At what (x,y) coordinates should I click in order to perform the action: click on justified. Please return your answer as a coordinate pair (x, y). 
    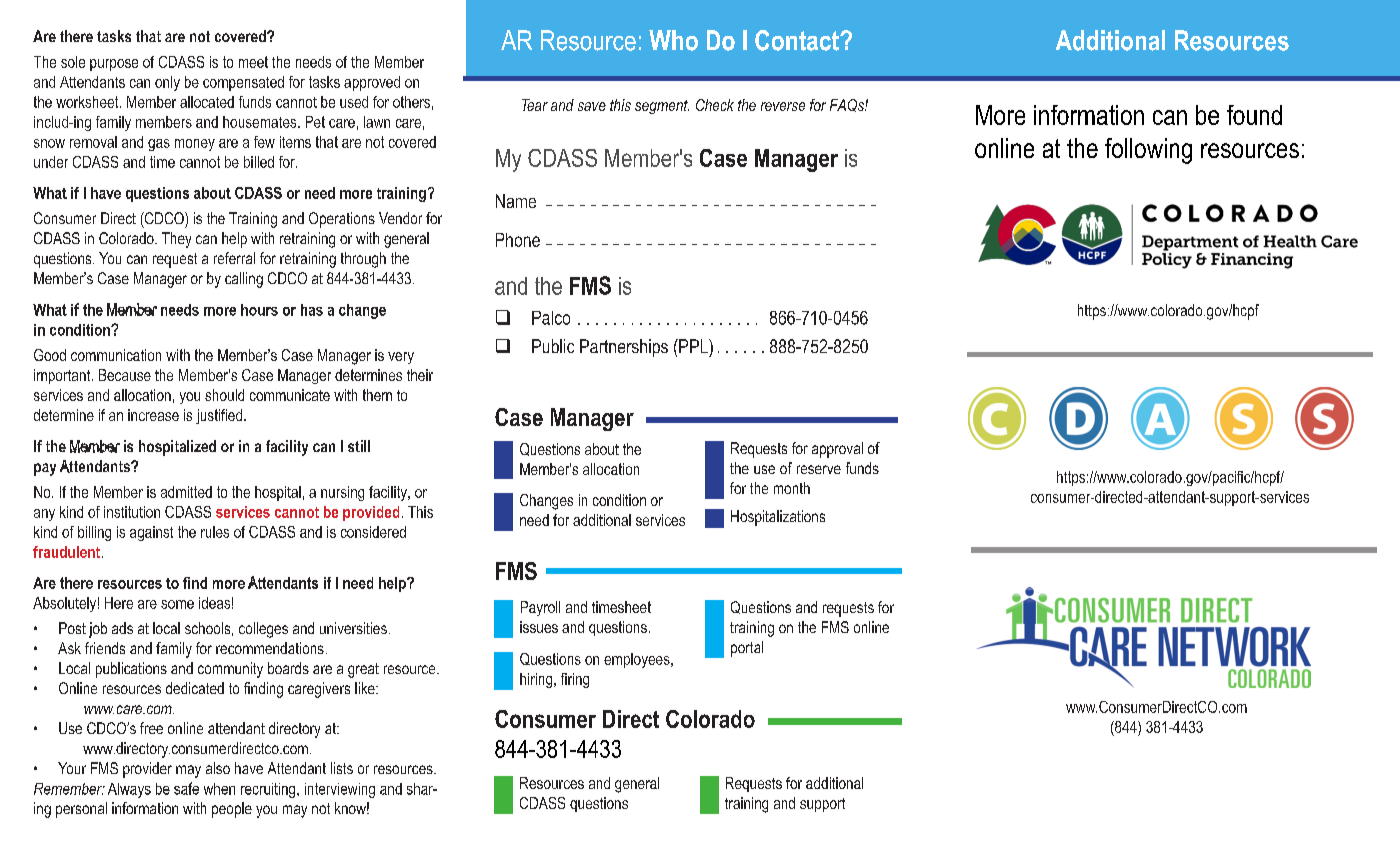
    Looking at the image, I should click on (219, 416).
